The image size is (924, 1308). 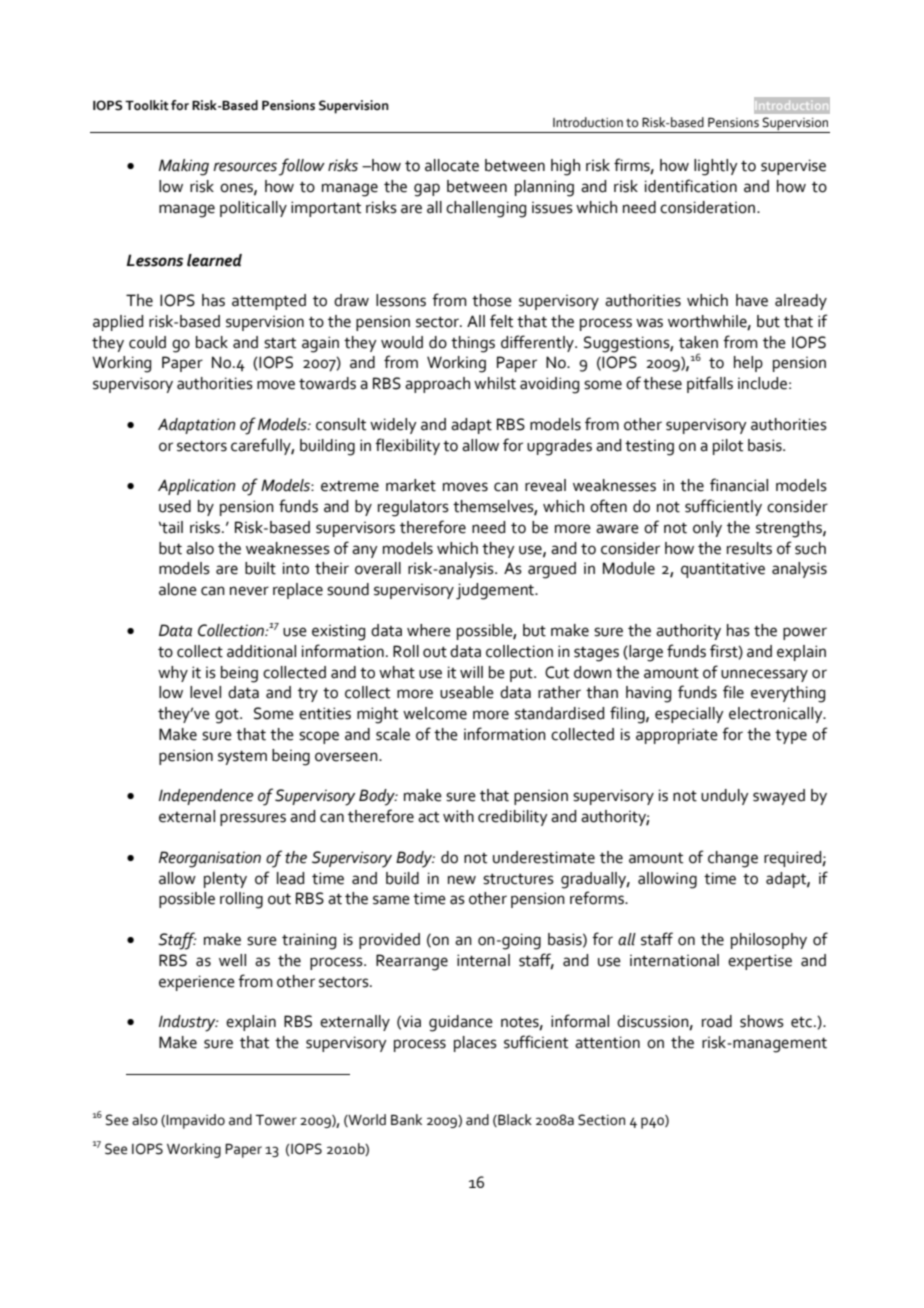 What do you see at coordinates (467, 692) in the screenshot?
I see `useable` at bounding box center [467, 692].
